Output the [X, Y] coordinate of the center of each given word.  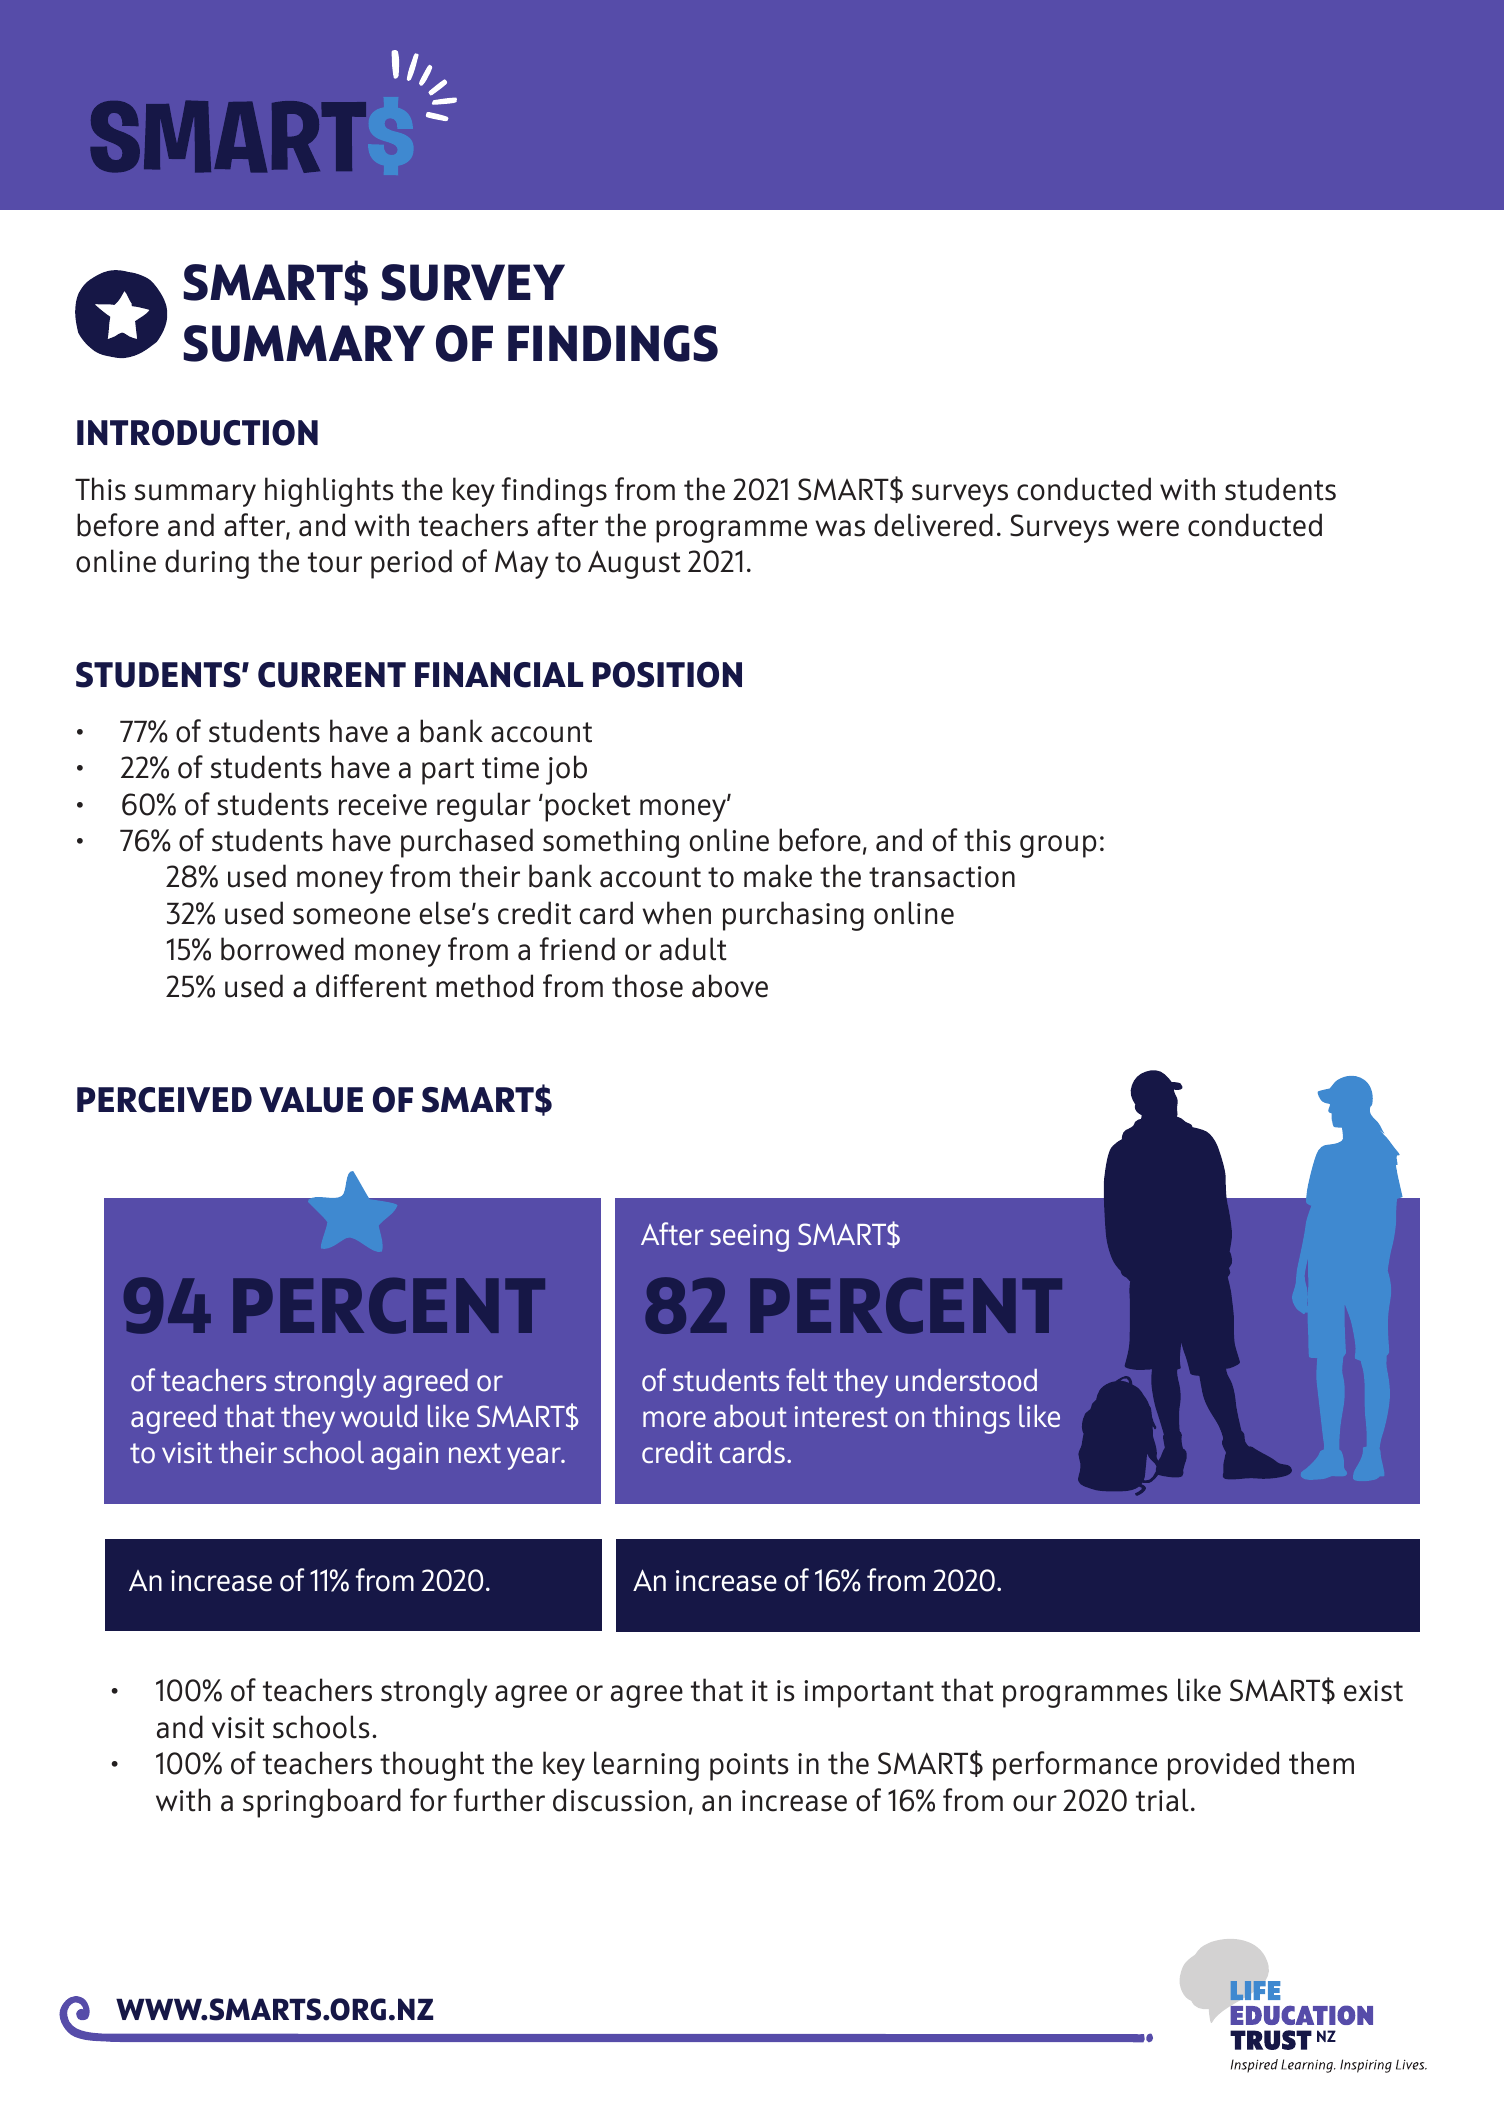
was [840, 528]
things [971, 1419]
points [749, 1767]
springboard [322, 1803]
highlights [329, 492]
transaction [942, 877]
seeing [749, 1238]
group [1058, 846]
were [1148, 528]
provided [1223, 1766]
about [750, 1416]
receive [383, 805]
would [379, 1416]
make [778, 876]
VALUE [311, 1100]
